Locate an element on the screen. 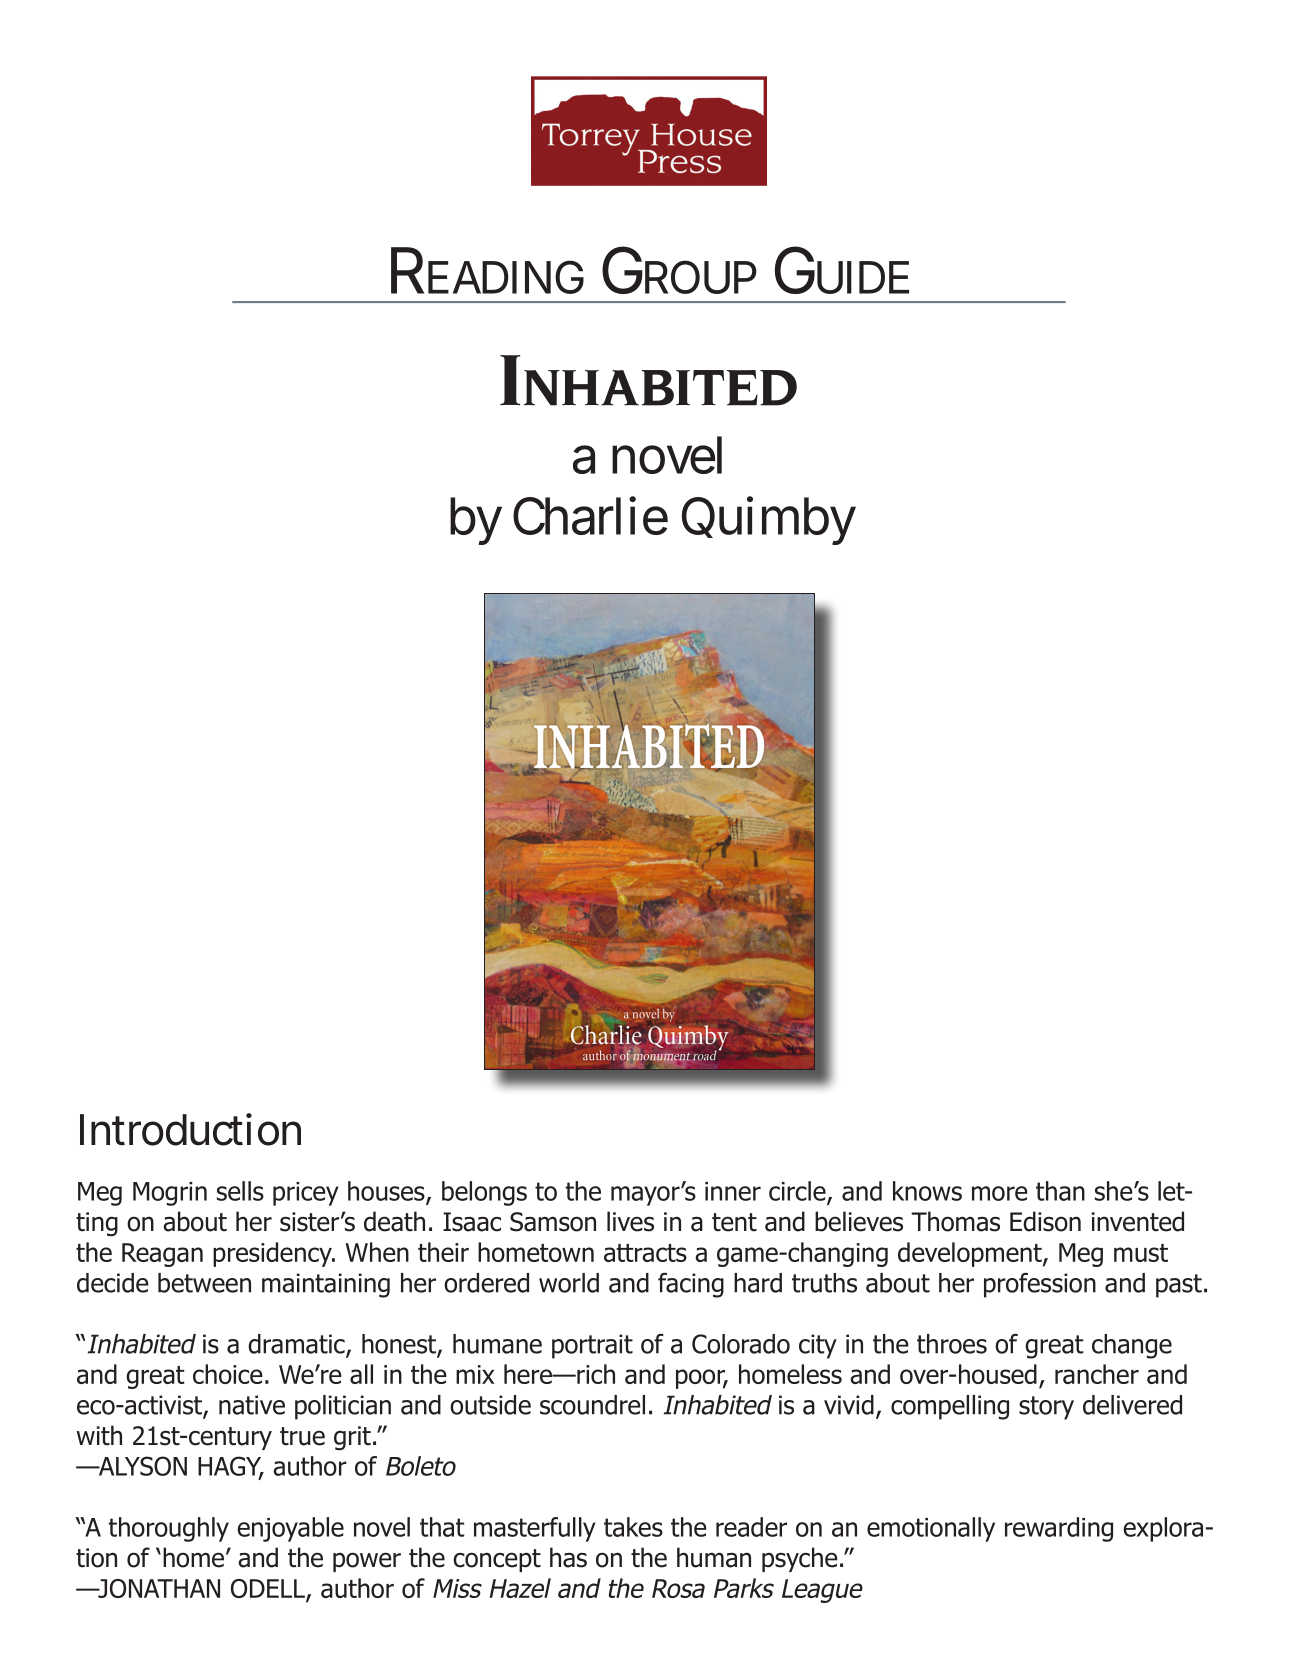 The height and width of the screenshot is (1680, 1298). ODELL is located at coordinates (269, 1589).
